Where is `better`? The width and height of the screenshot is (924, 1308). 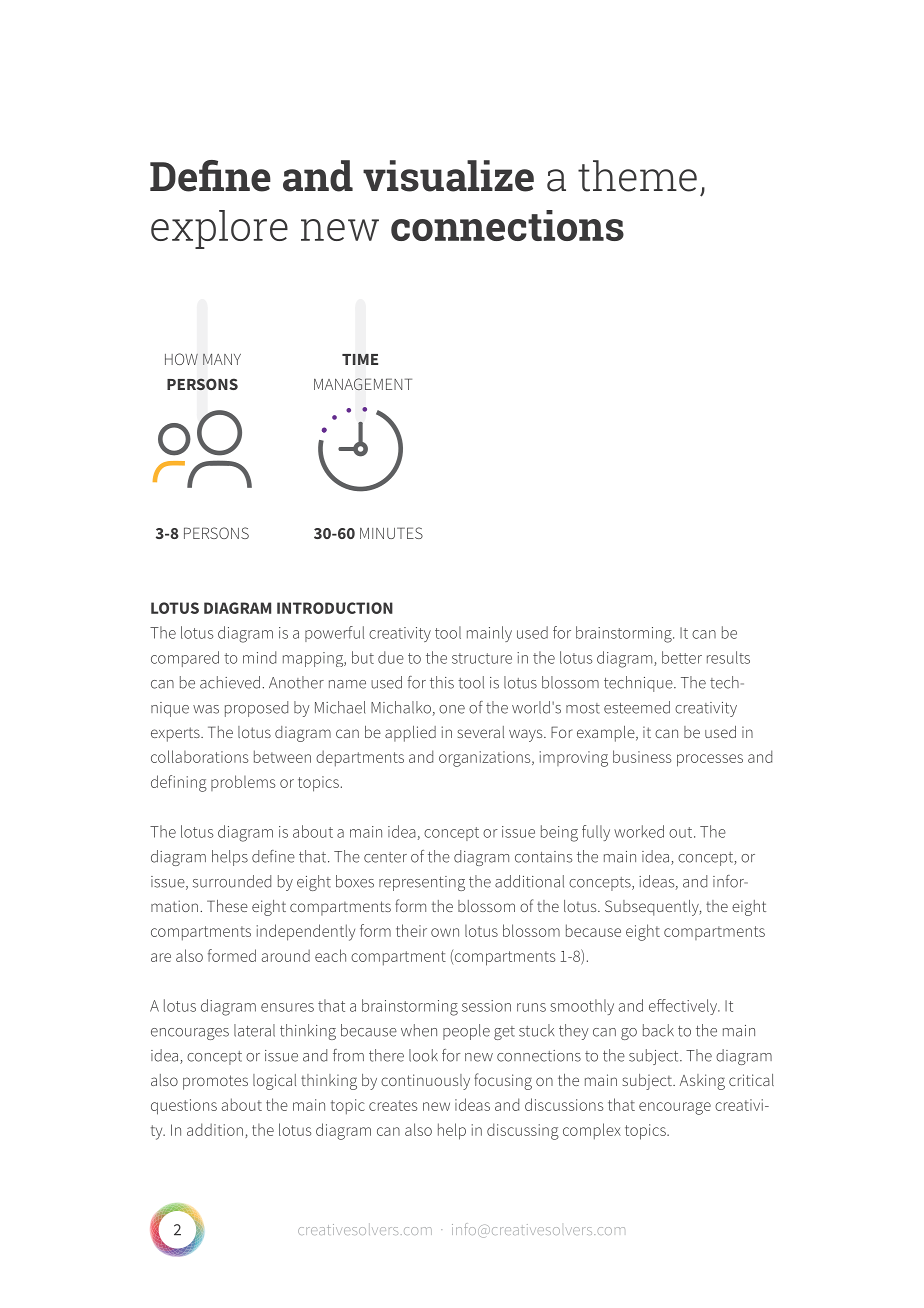 better is located at coordinates (682, 657).
